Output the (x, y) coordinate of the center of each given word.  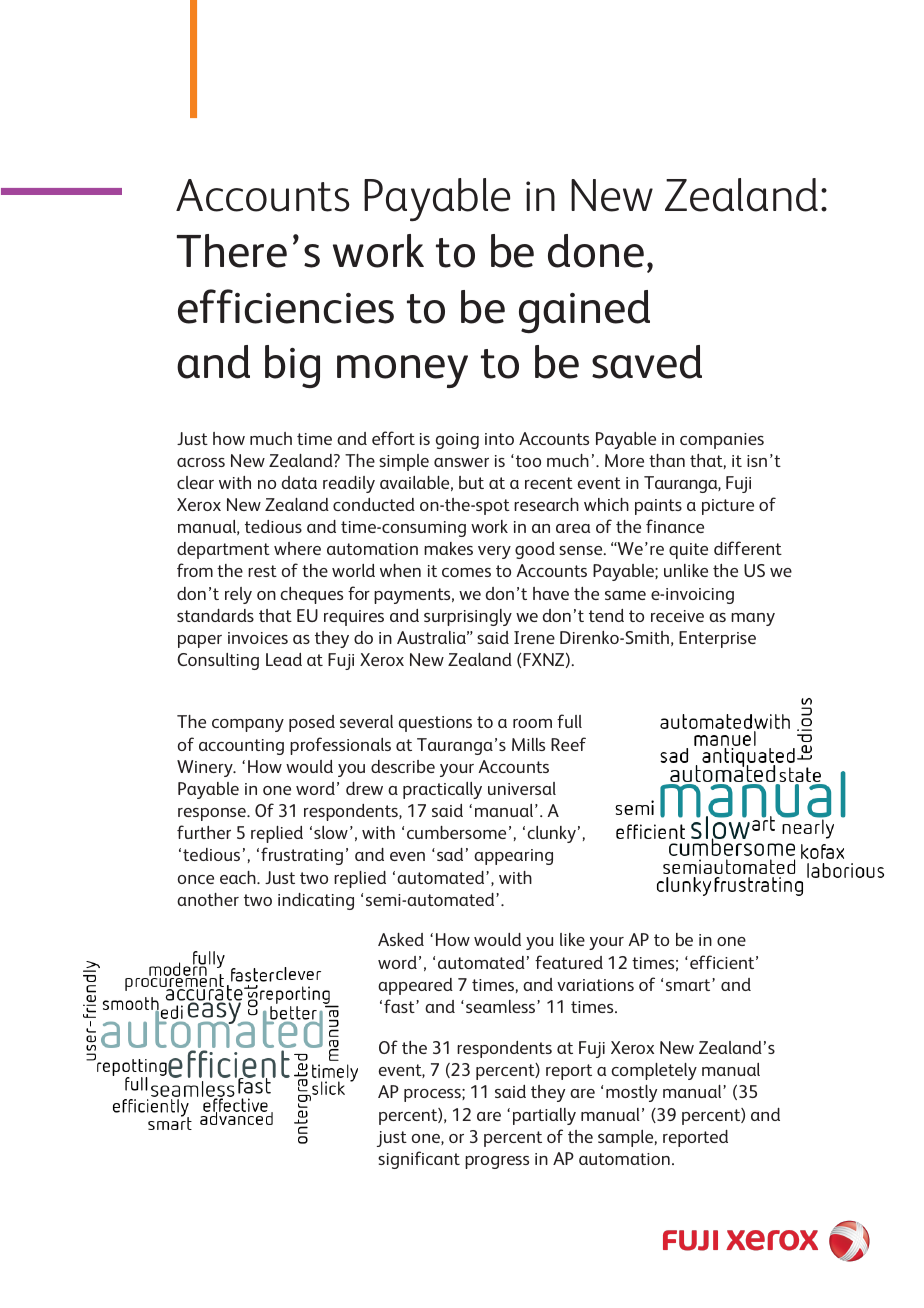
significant (419, 1160)
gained (584, 312)
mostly (631, 1093)
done (596, 251)
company (248, 725)
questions (435, 724)
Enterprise (717, 639)
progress (497, 1162)
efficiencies (286, 306)
